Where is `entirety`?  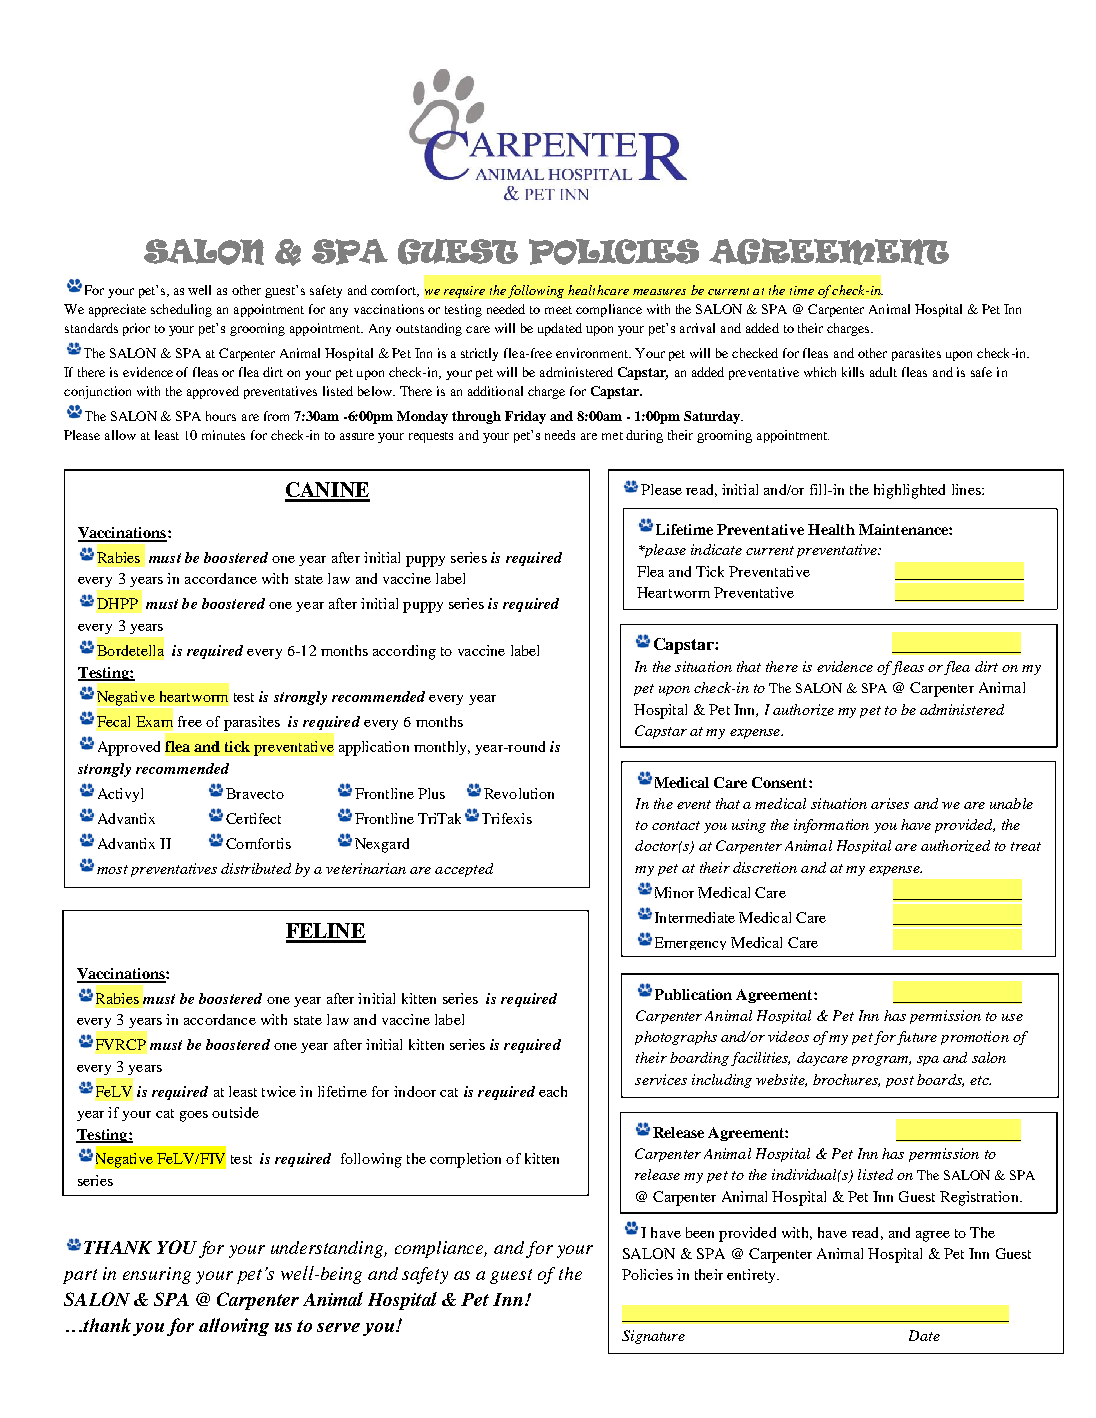
entirety is located at coordinates (753, 1276).
